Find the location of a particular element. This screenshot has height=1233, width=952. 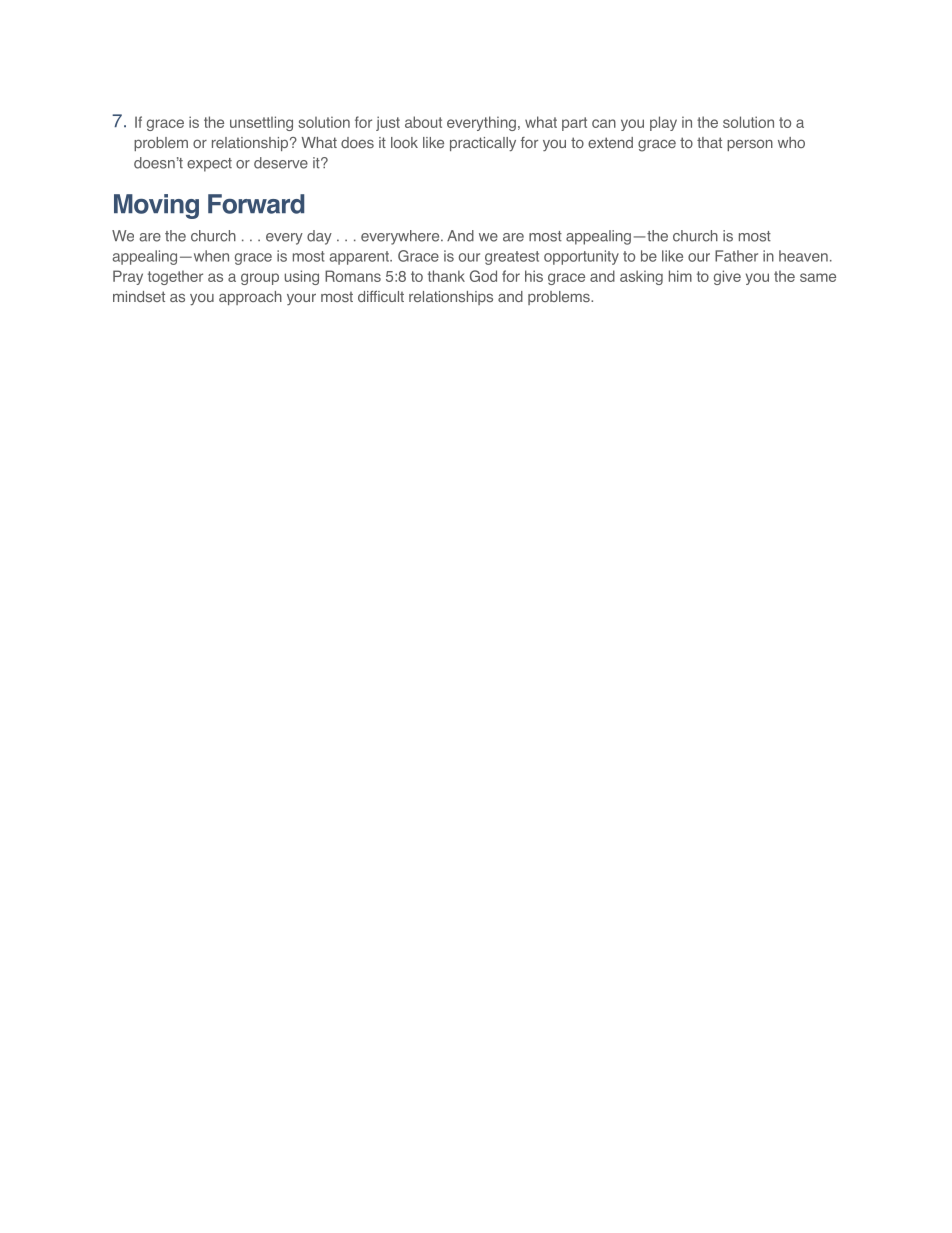

together is located at coordinates (175, 277).
